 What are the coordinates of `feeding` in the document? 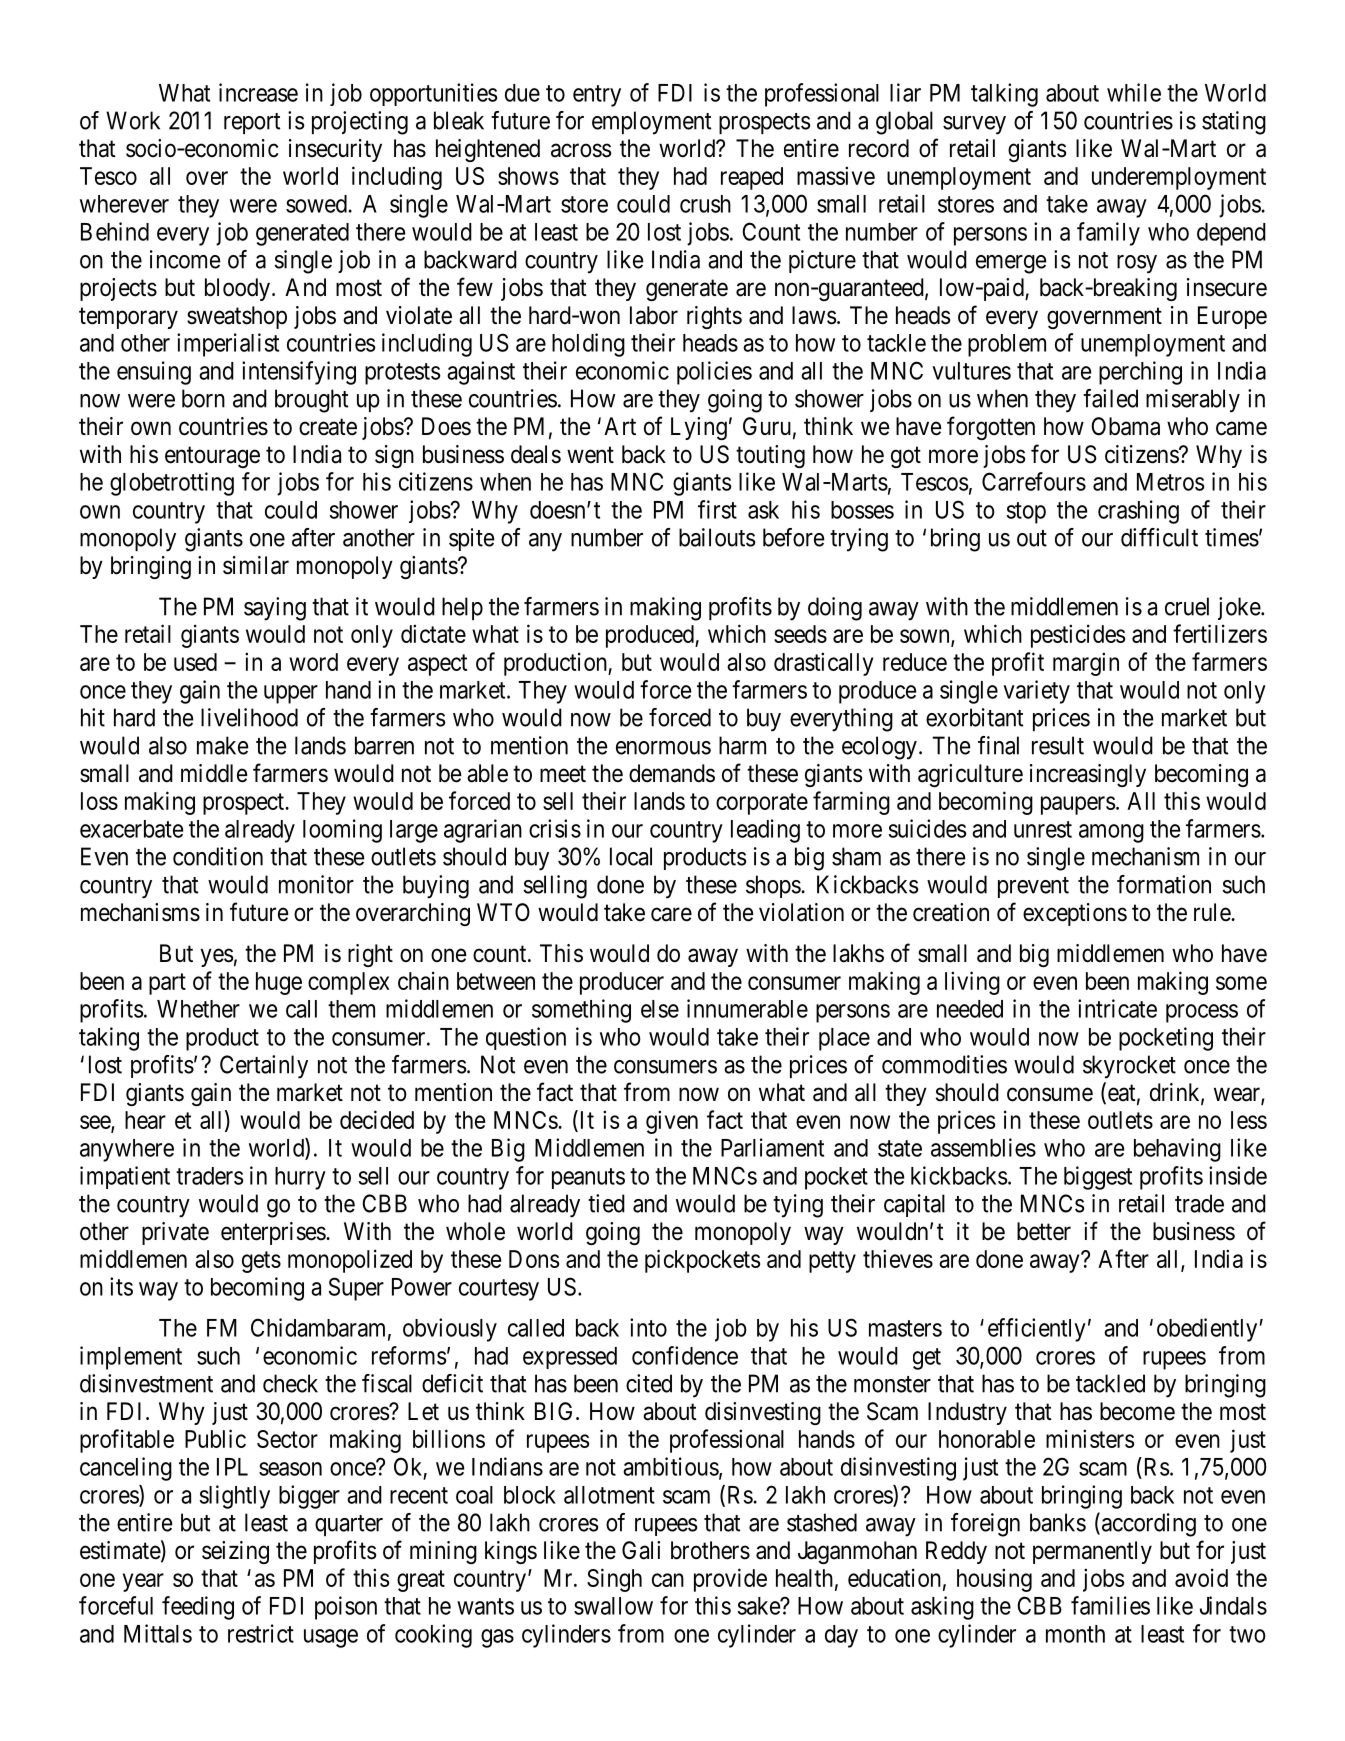 It's located at (198, 1608).
